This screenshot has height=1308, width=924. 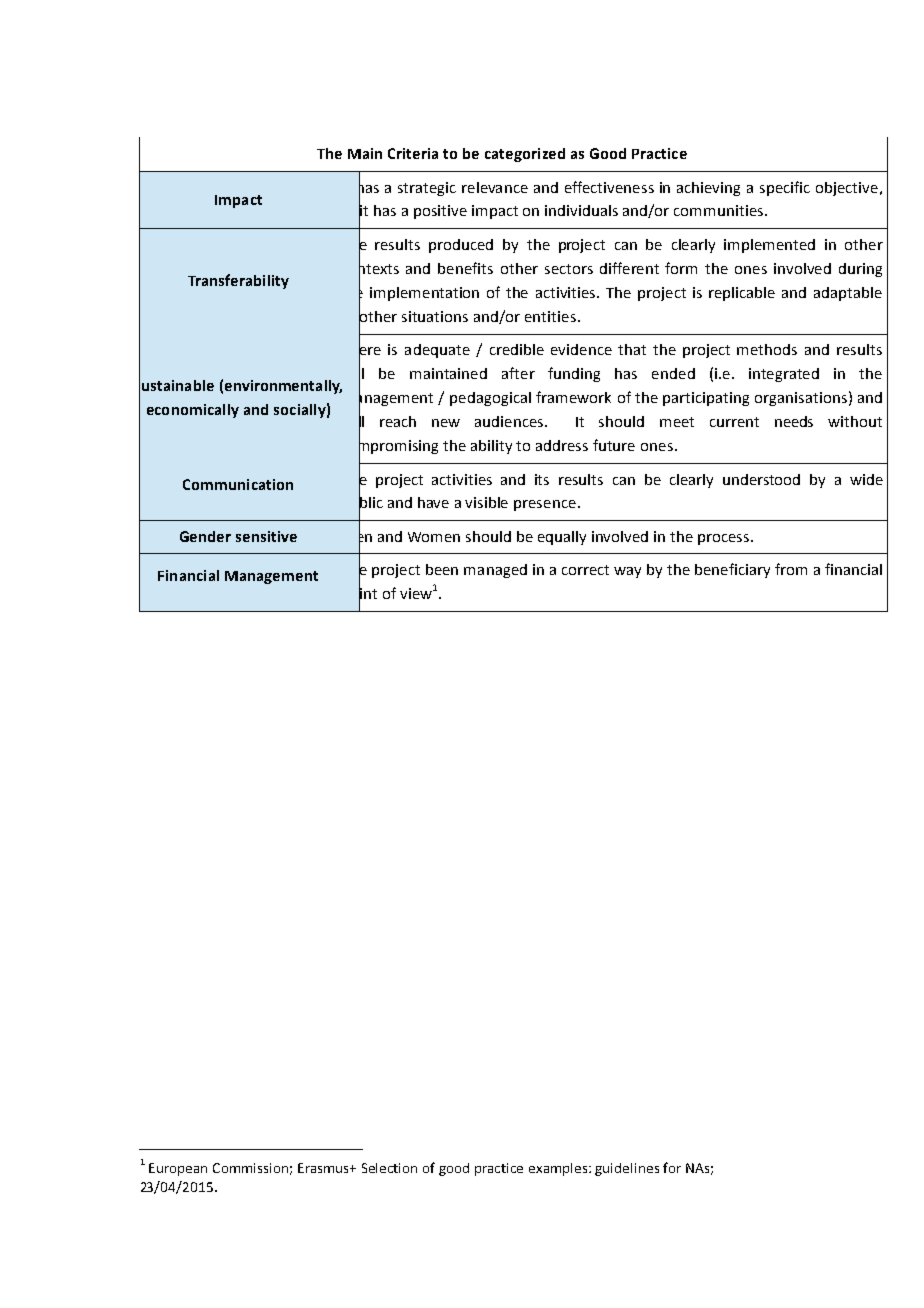 What do you see at coordinates (325, 1168) in the screenshot?
I see `Erasmus` at bounding box center [325, 1168].
